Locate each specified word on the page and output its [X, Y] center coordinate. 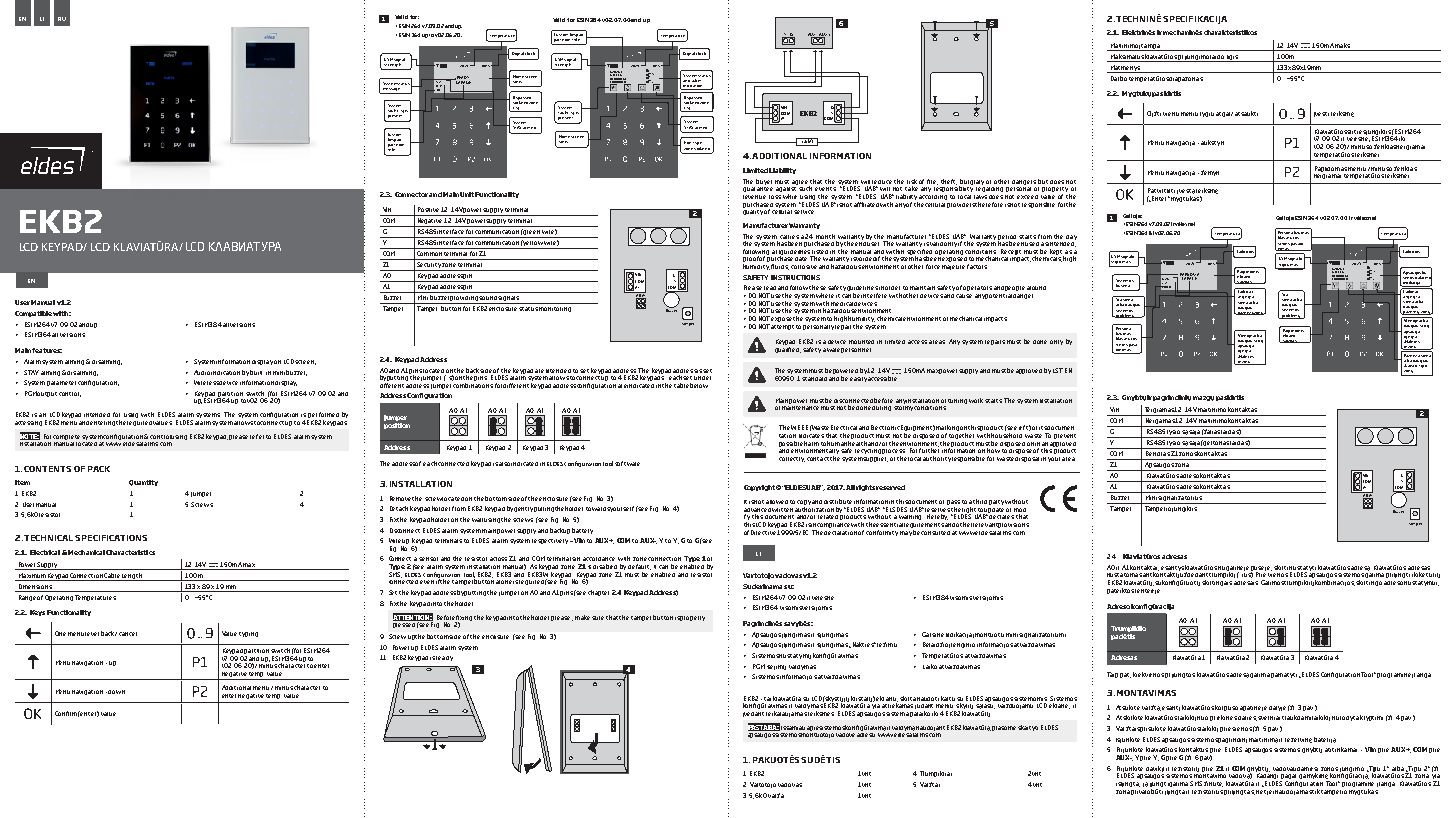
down [116, 692]
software [627, 463]
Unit [467, 194]
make [582, 617]
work [976, 400]
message [392, 91]
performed [323, 416]
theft [949, 182]
